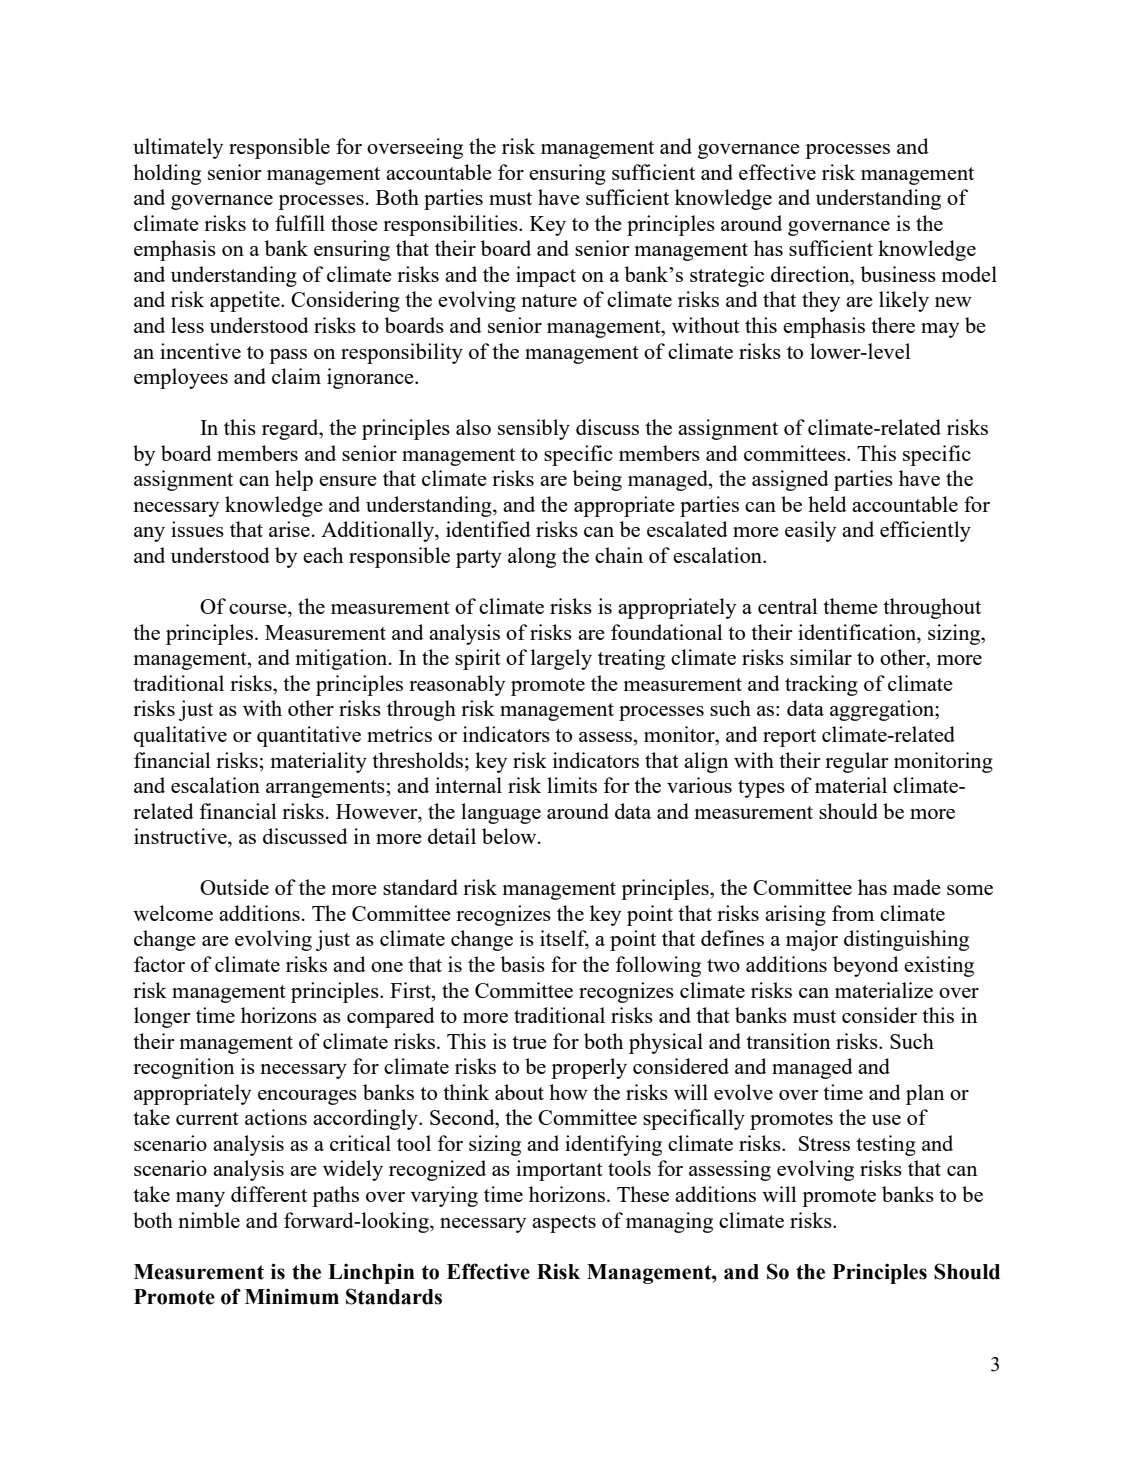 The image size is (1134, 1467). I want to click on Outside, so click(234, 887).
